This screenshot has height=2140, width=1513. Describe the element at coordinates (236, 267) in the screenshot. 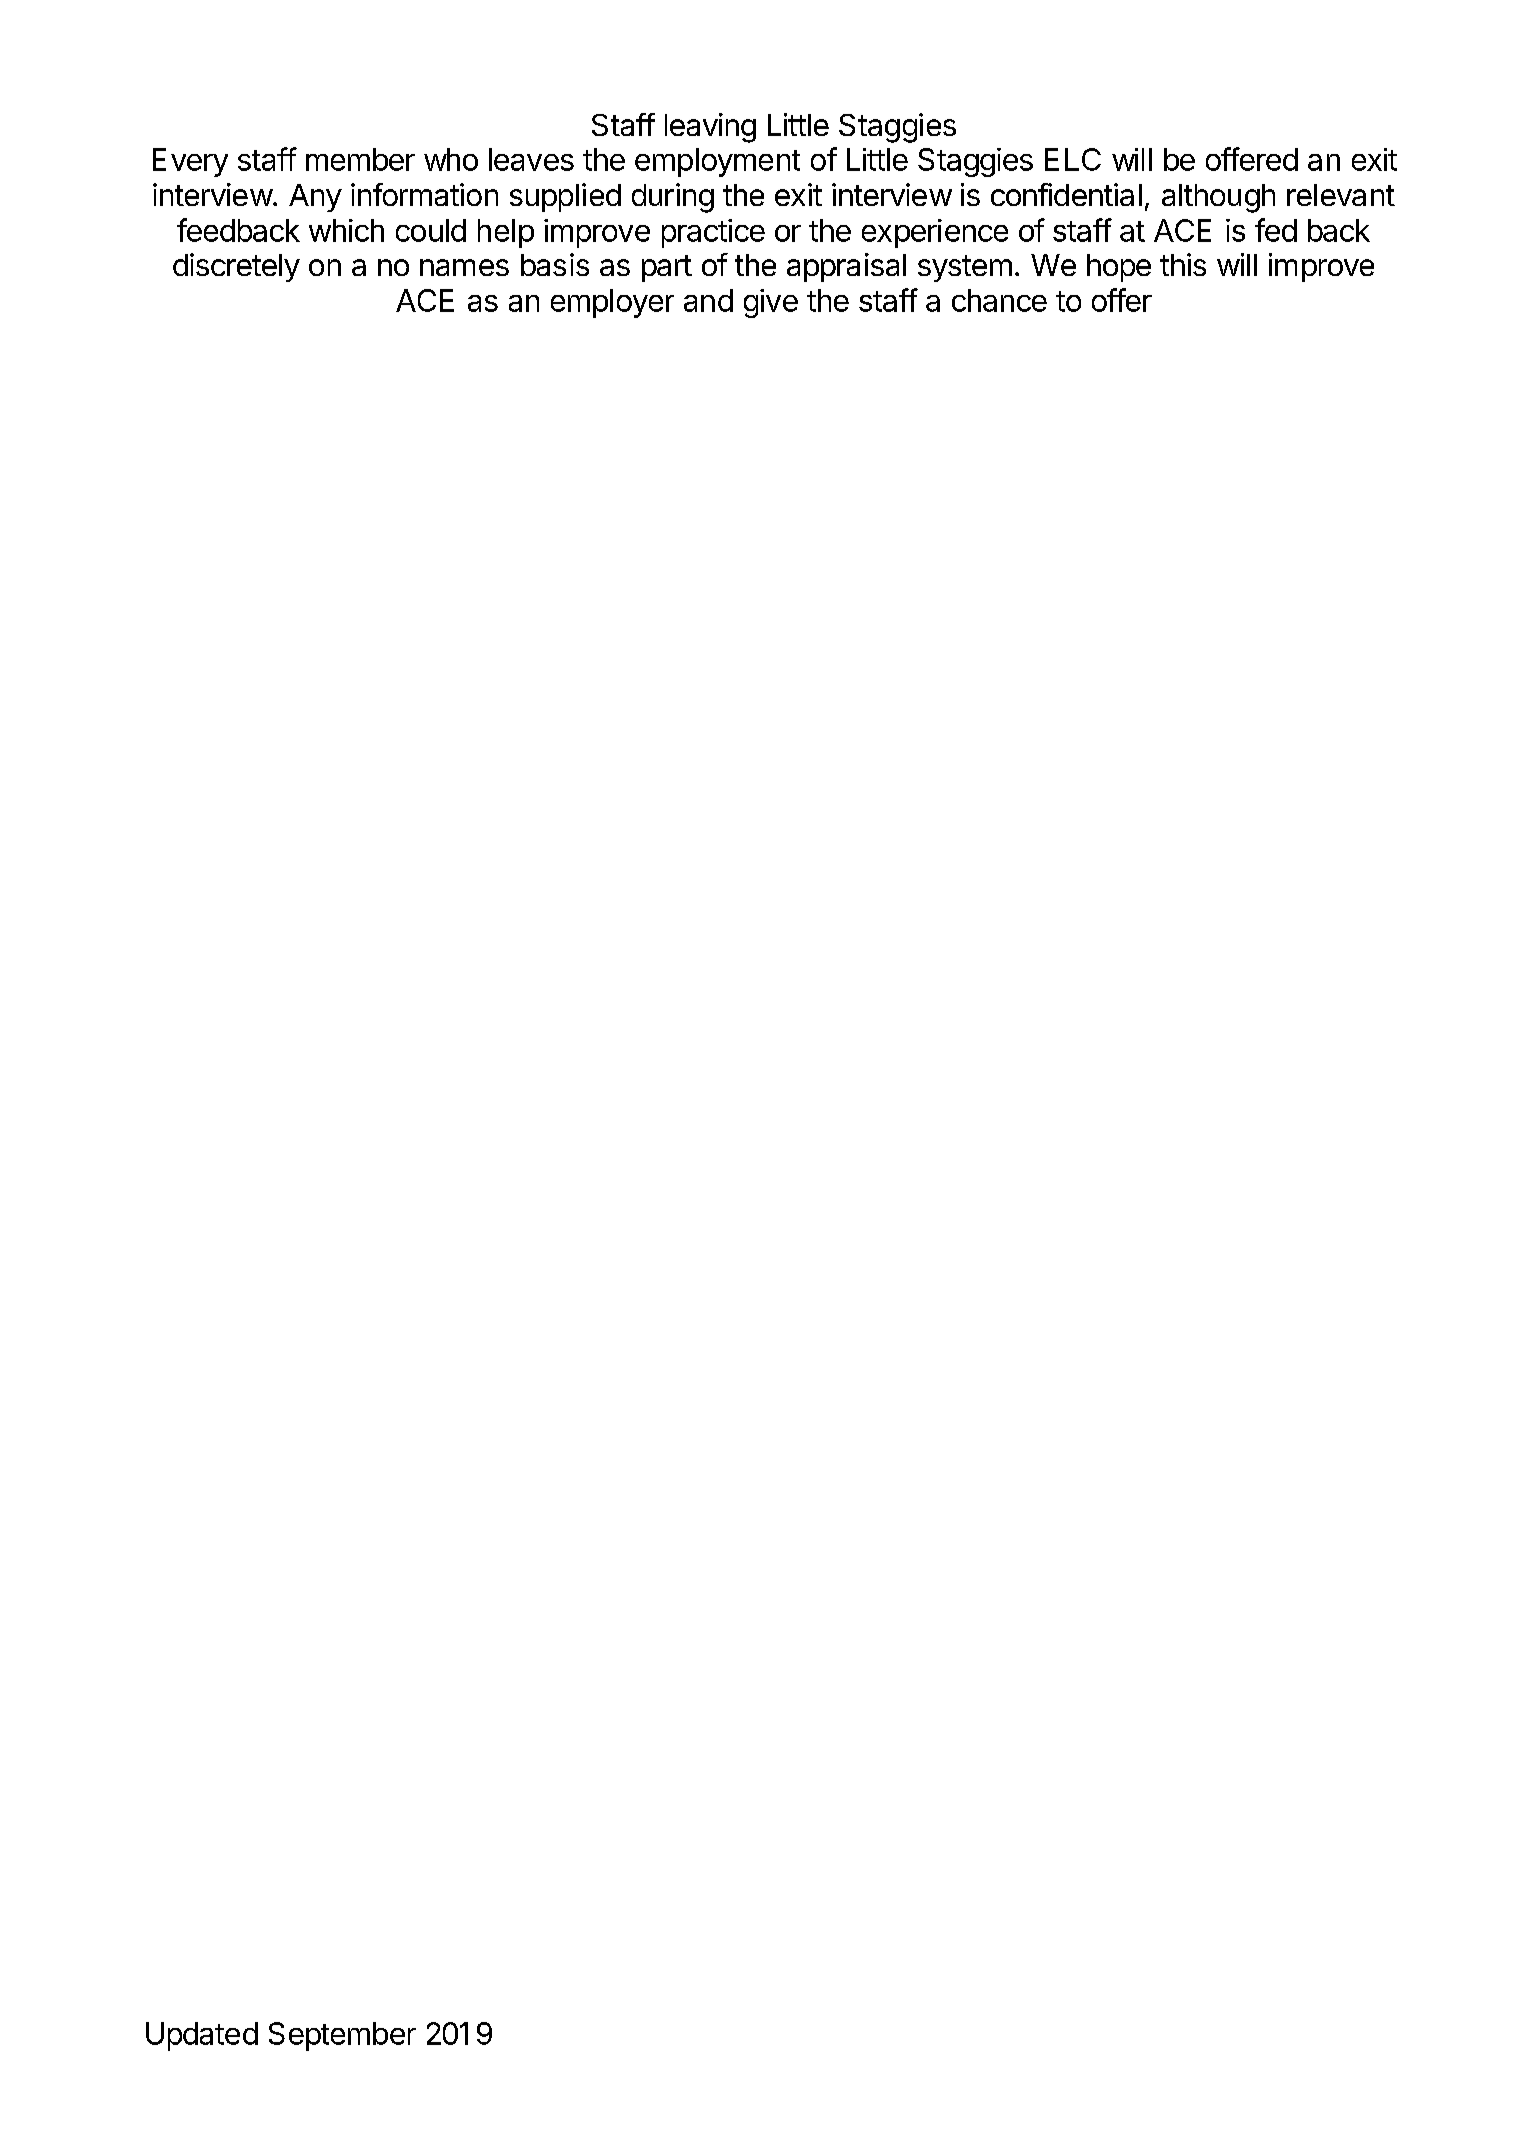

I see `discretely` at that location.
